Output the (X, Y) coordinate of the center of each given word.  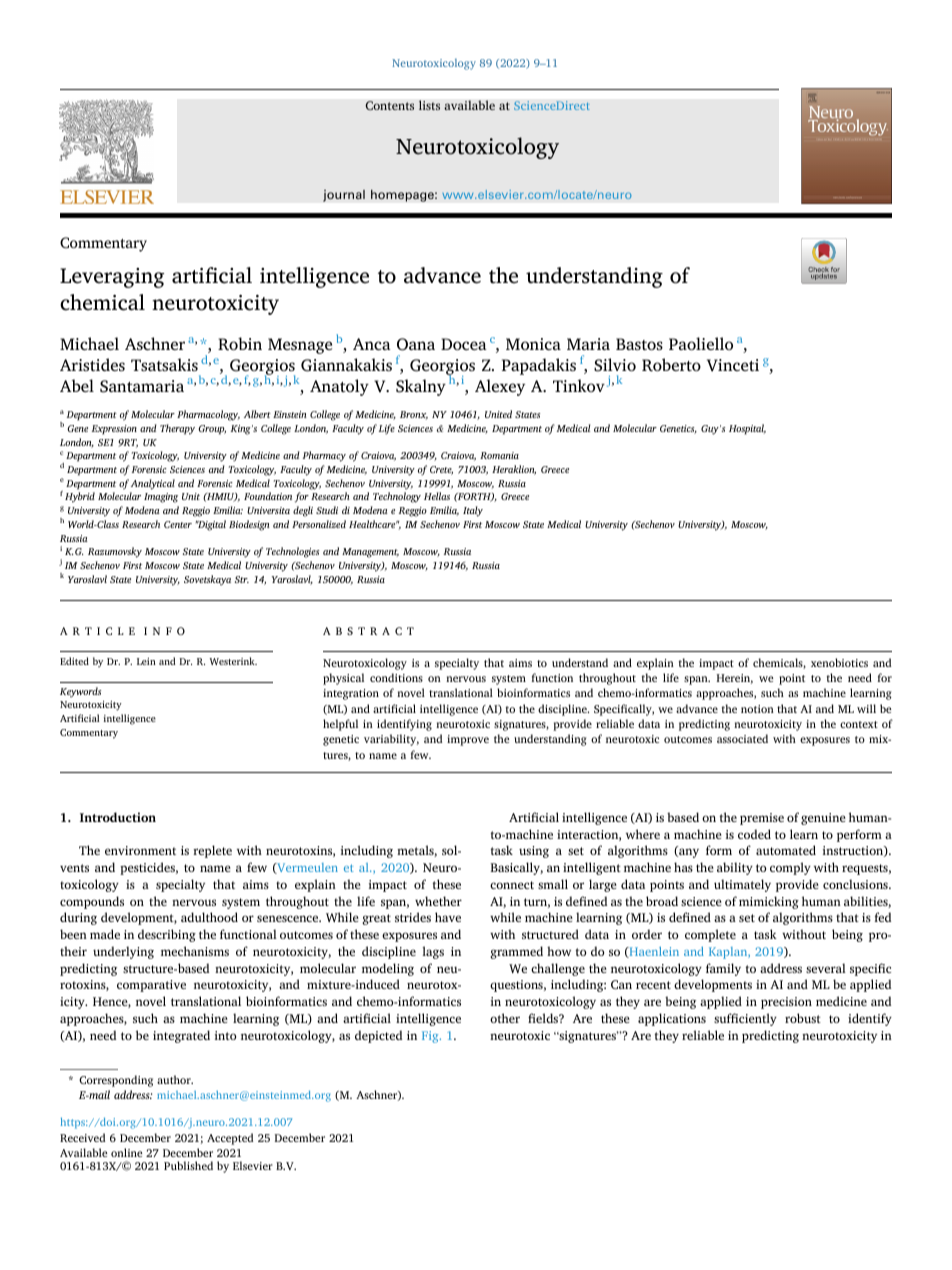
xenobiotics (839, 662)
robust (803, 1018)
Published (188, 1165)
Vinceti (733, 365)
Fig (431, 1037)
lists (429, 105)
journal (344, 196)
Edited (74, 661)
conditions (396, 677)
